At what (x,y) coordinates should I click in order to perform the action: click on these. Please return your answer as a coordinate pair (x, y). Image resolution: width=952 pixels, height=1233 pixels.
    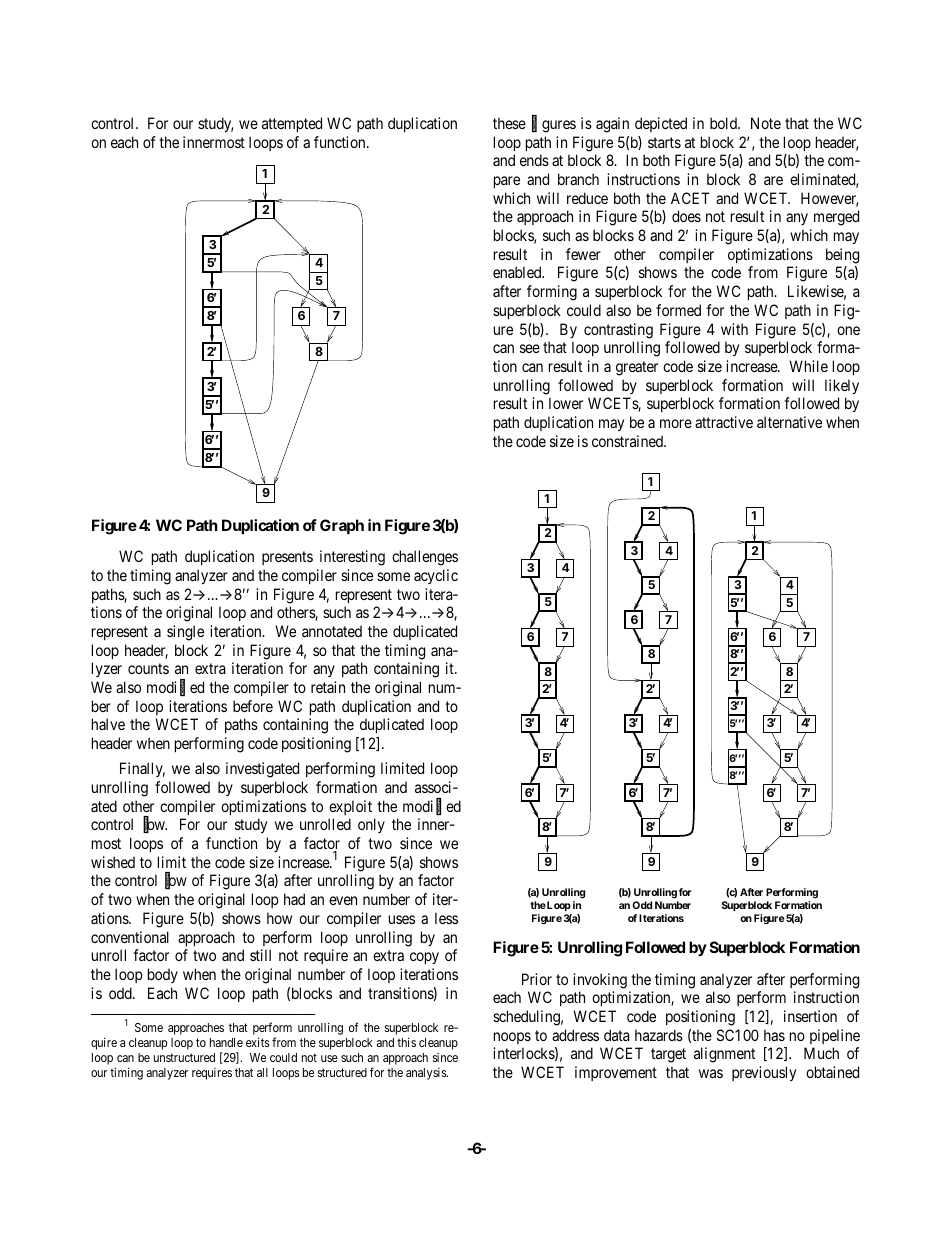
    Looking at the image, I should click on (509, 123).
